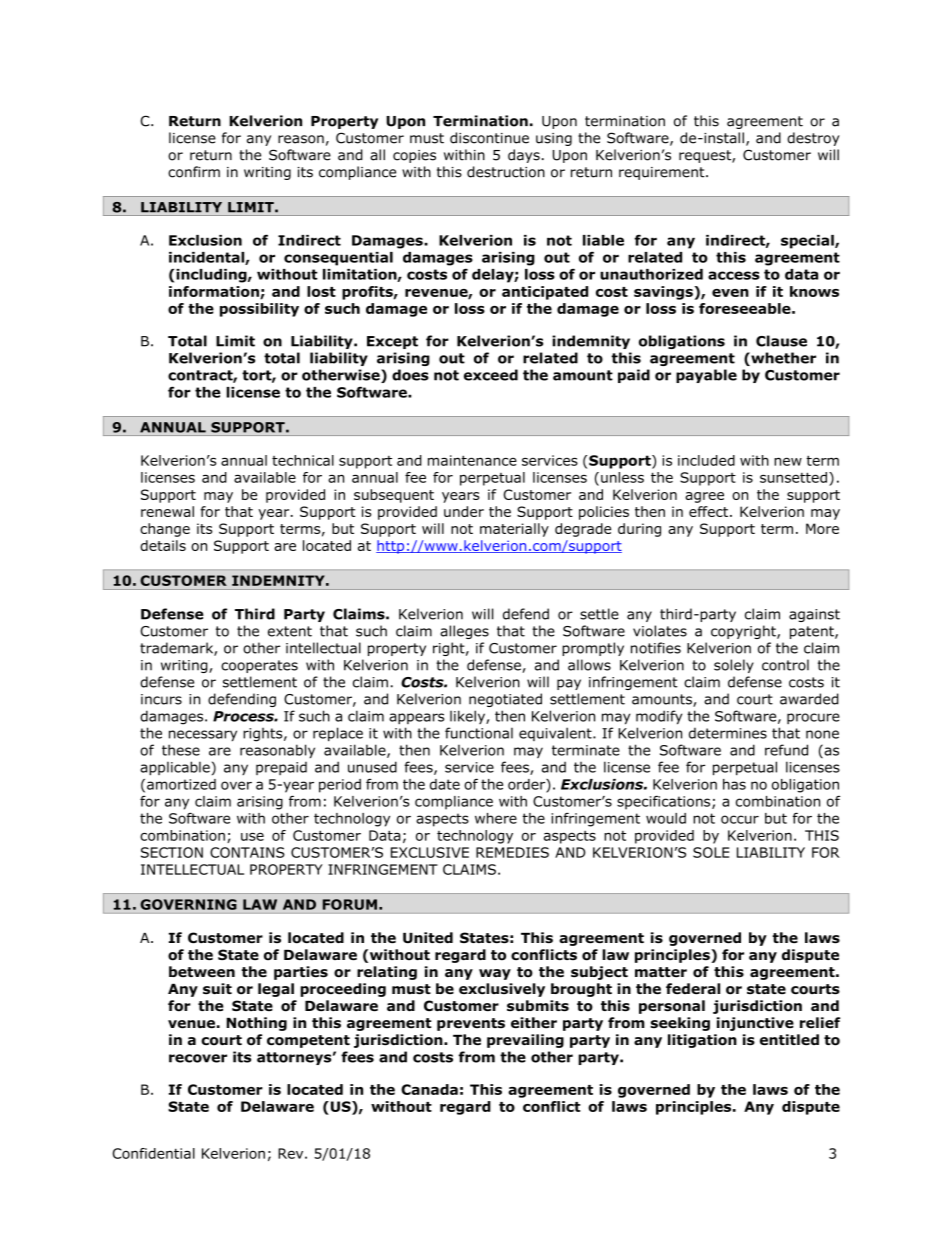  Describe the element at coordinates (194, 172) in the screenshot. I see `confirm` at that location.
